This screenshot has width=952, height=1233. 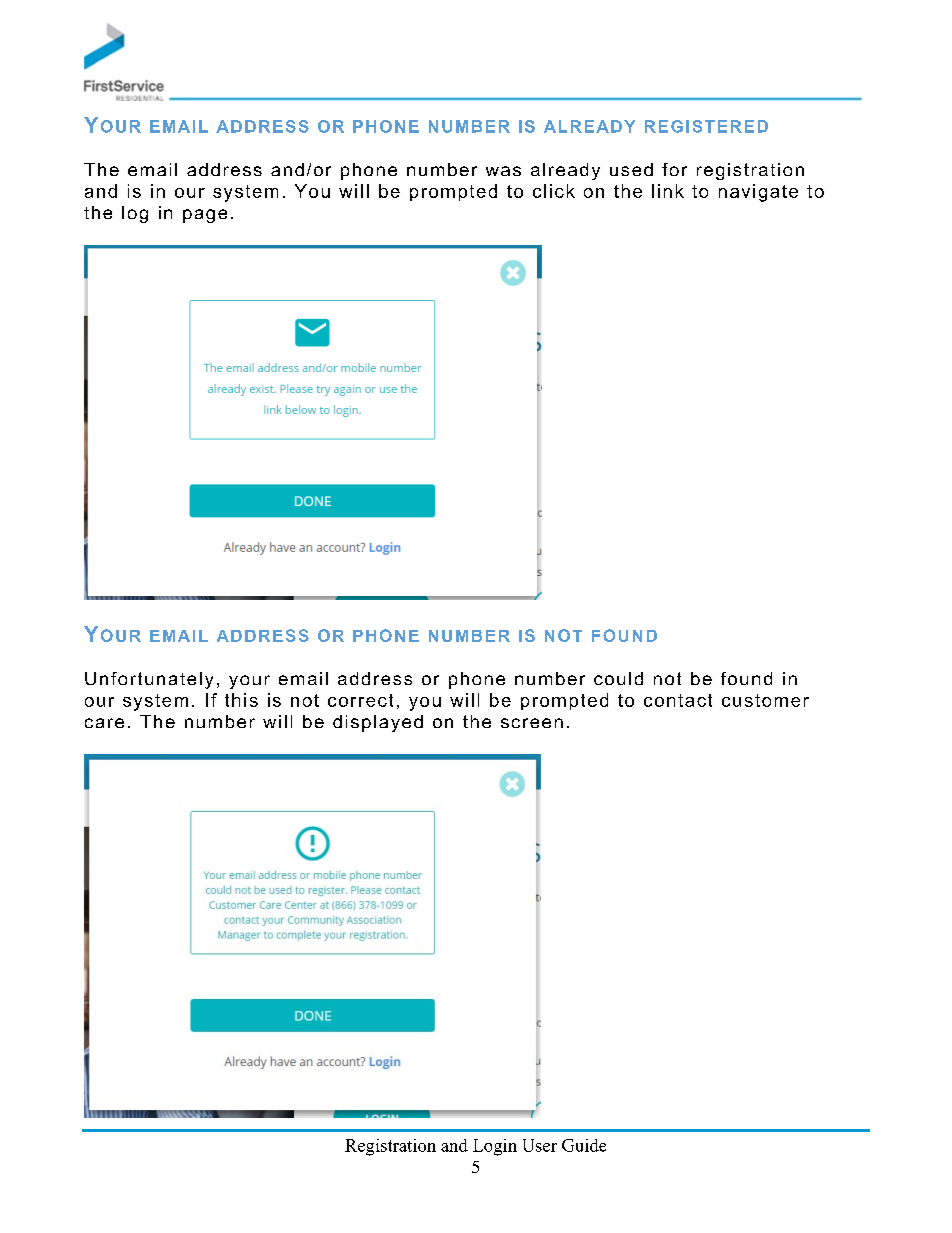 What do you see at coordinates (495, 1147) in the screenshot?
I see `Login` at bounding box center [495, 1147].
